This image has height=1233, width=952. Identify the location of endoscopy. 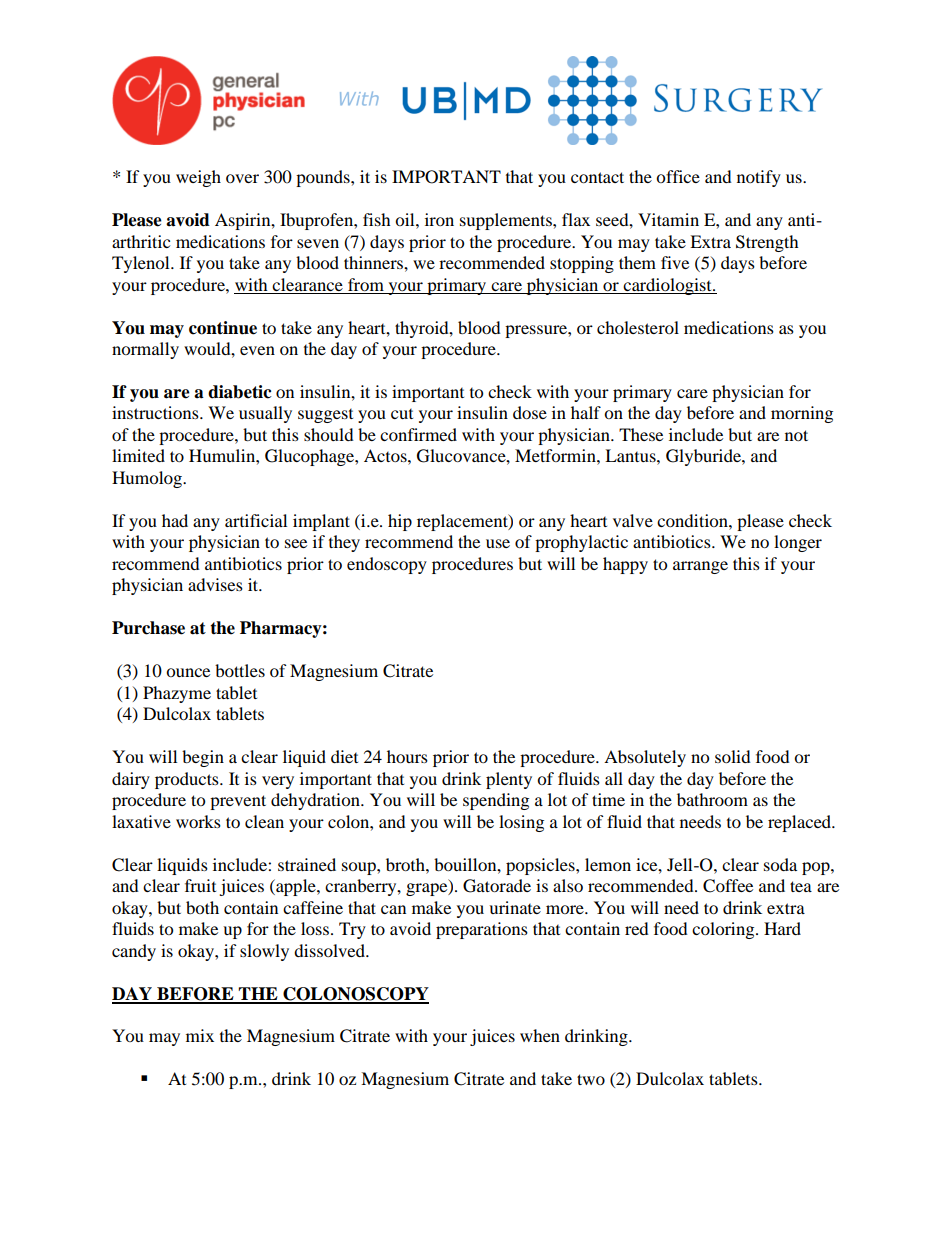
(387, 565).
